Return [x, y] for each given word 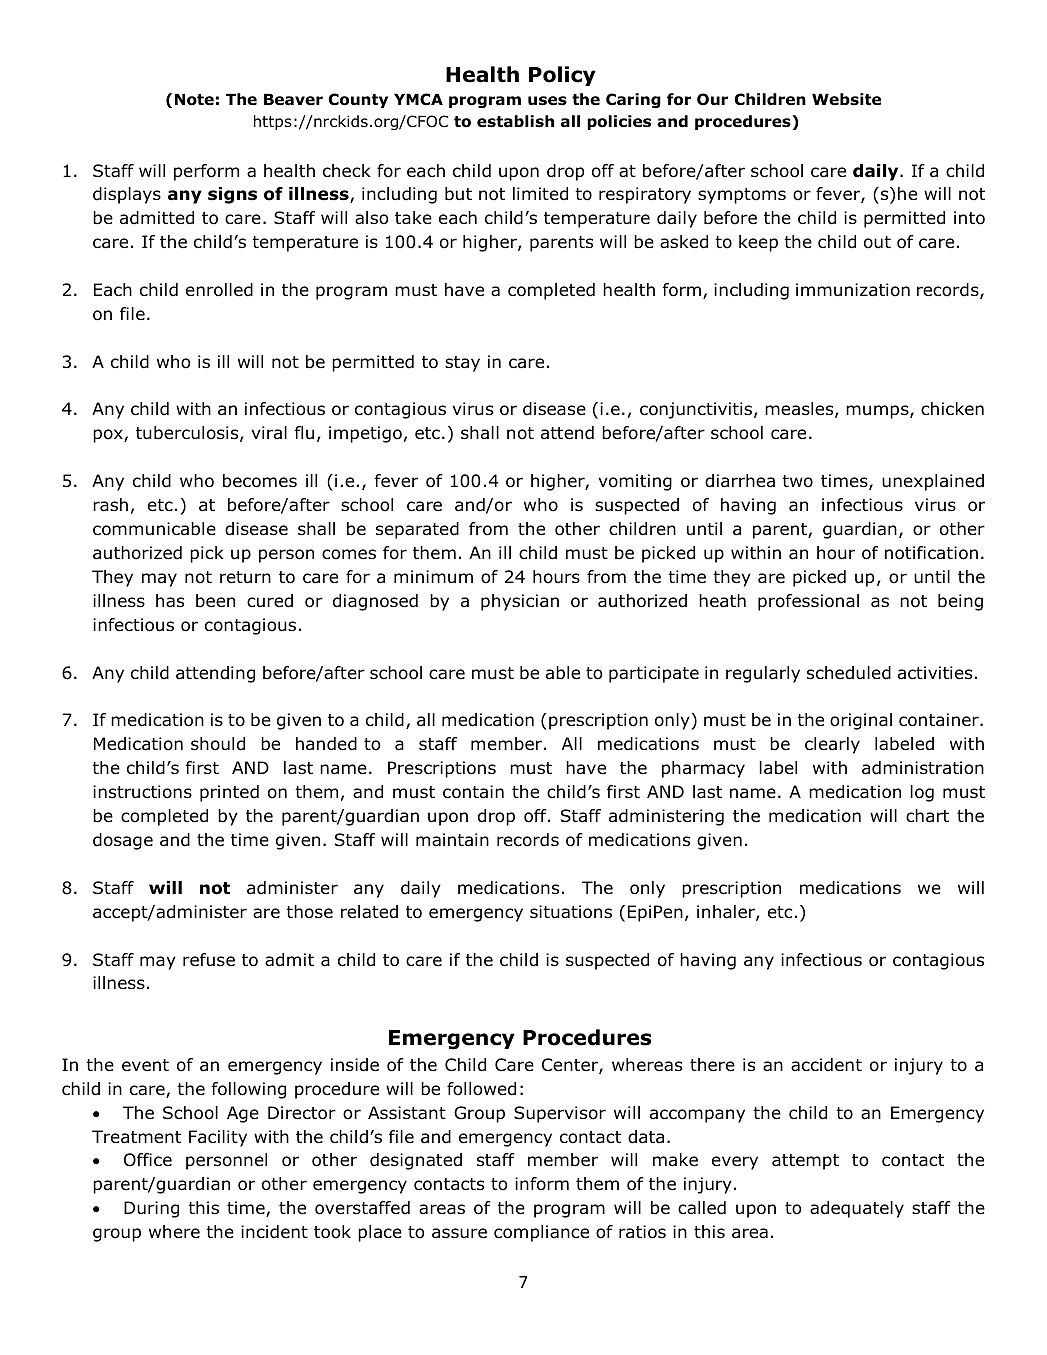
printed [229, 793]
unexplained [933, 482]
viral [269, 432]
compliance [541, 1233]
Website [846, 99]
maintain [452, 840]
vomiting [635, 482]
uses [547, 101]
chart [927, 816]
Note [194, 99]
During [151, 1209]
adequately [857, 1209]
